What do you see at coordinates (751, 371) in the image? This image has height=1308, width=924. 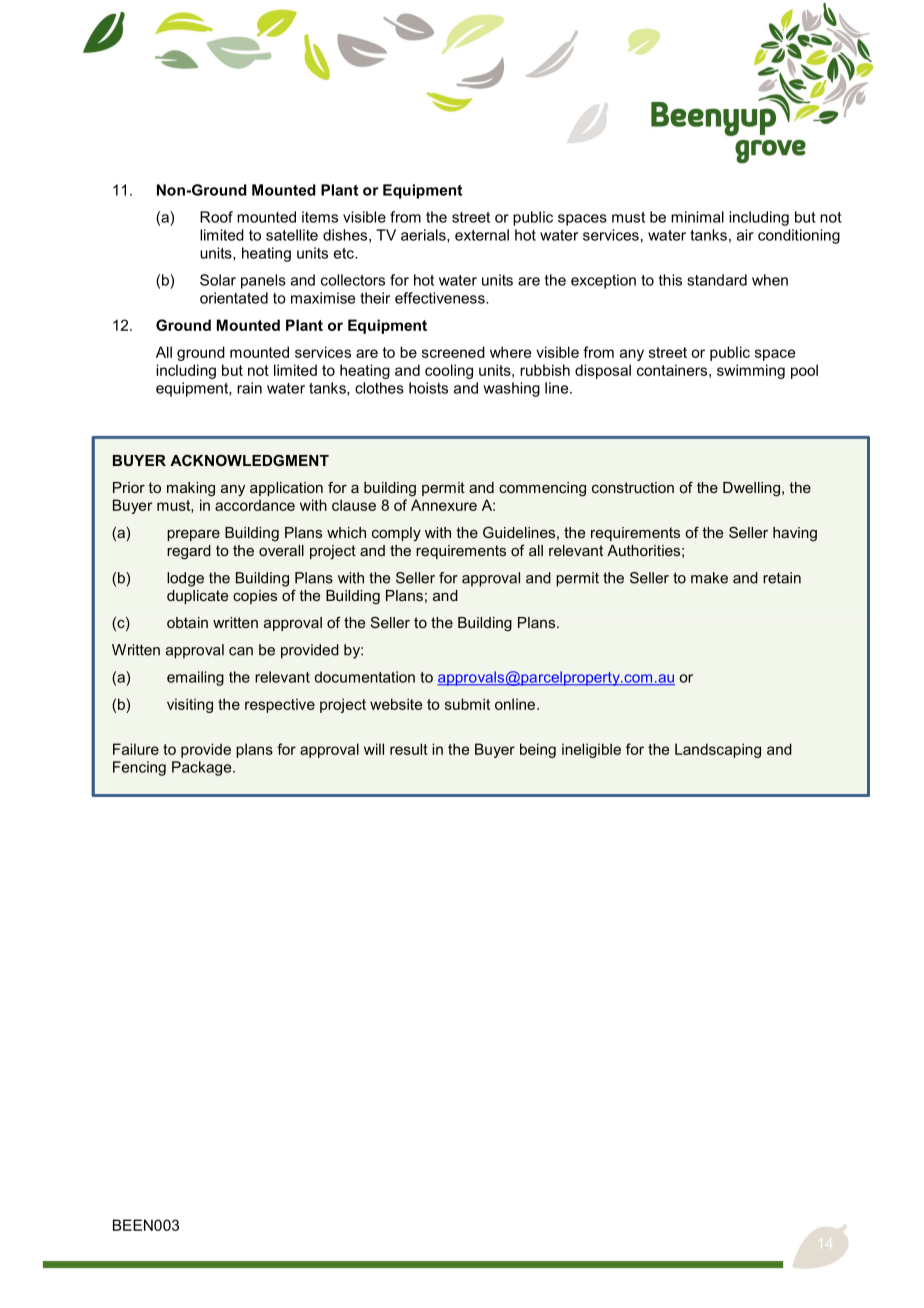 I see `swimming` at bounding box center [751, 371].
